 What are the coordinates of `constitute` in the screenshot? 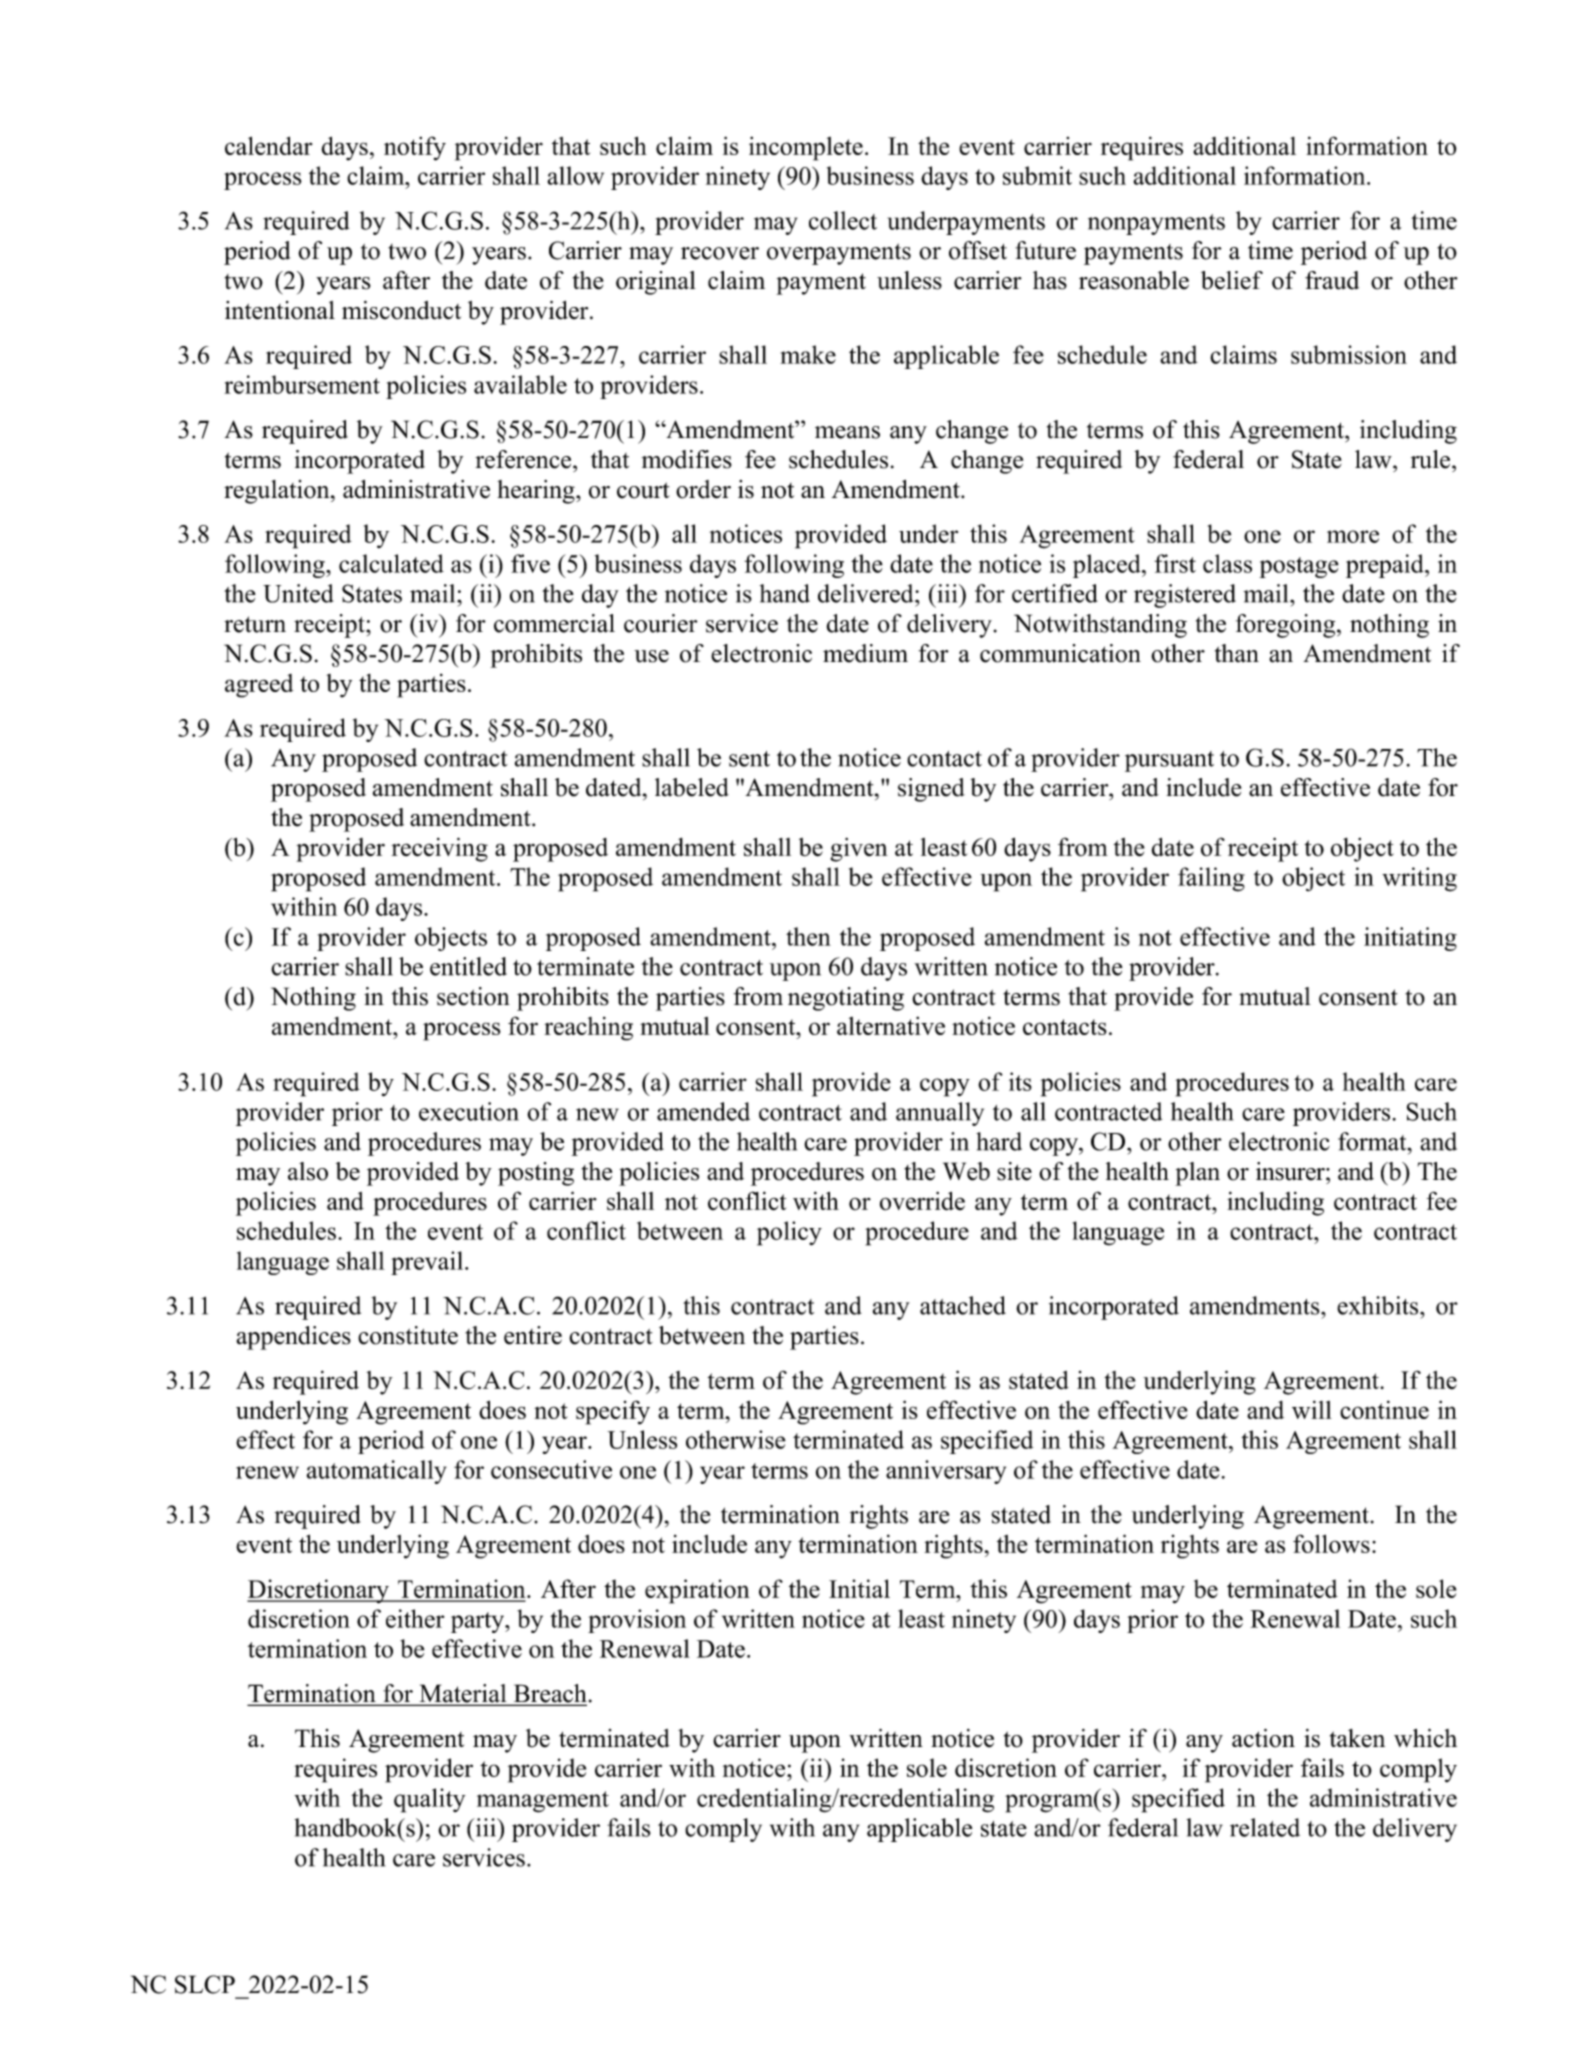 It's located at (408, 1335).
